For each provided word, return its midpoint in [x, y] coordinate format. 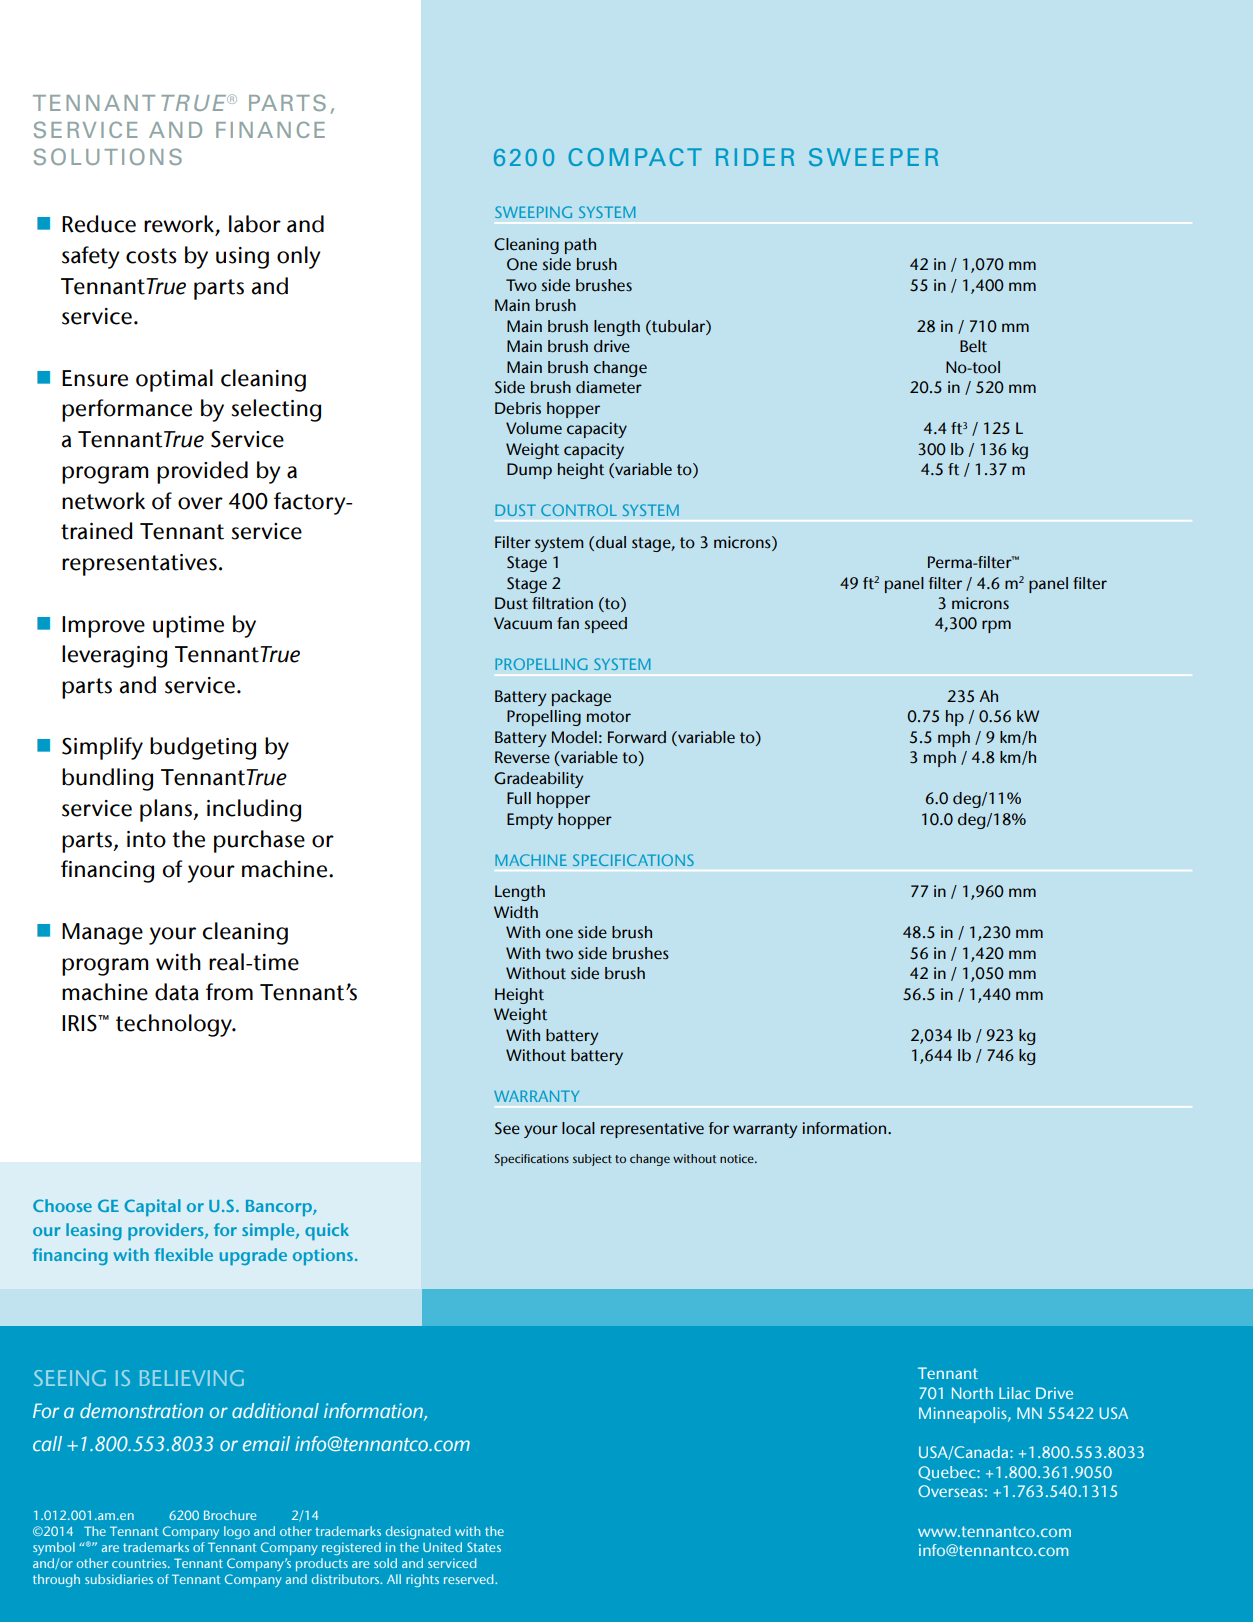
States [484, 1547]
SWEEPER [873, 157]
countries [140, 1563]
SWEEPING [533, 212]
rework [179, 224]
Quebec [948, 1473]
